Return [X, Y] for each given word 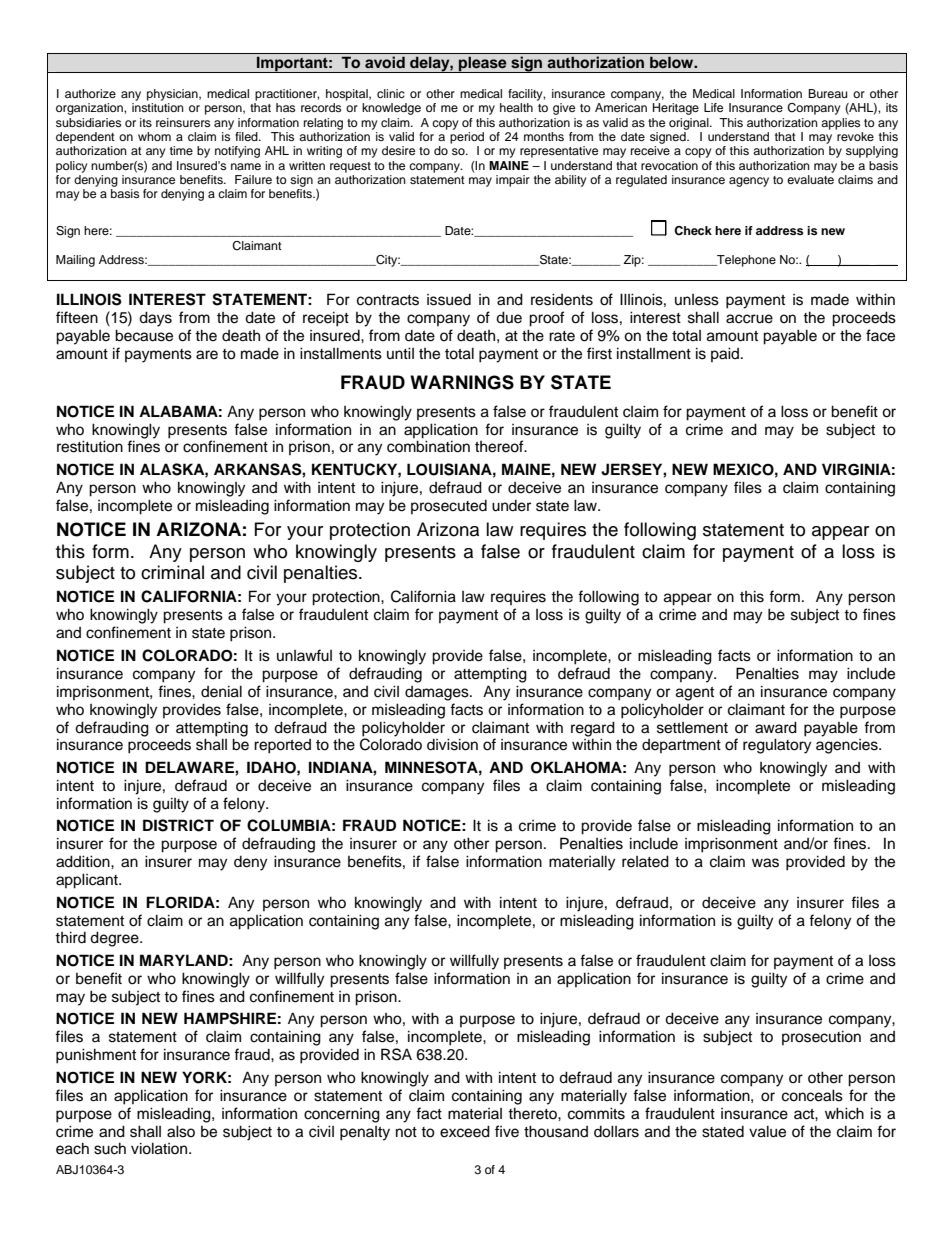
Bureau [827, 93]
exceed [465, 1131]
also [181, 1131]
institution [158, 107]
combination [428, 446]
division [452, 744]
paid [726, 354]
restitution [90, 446]
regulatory [777, 746]
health [516, 107]
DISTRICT [178, 825]
